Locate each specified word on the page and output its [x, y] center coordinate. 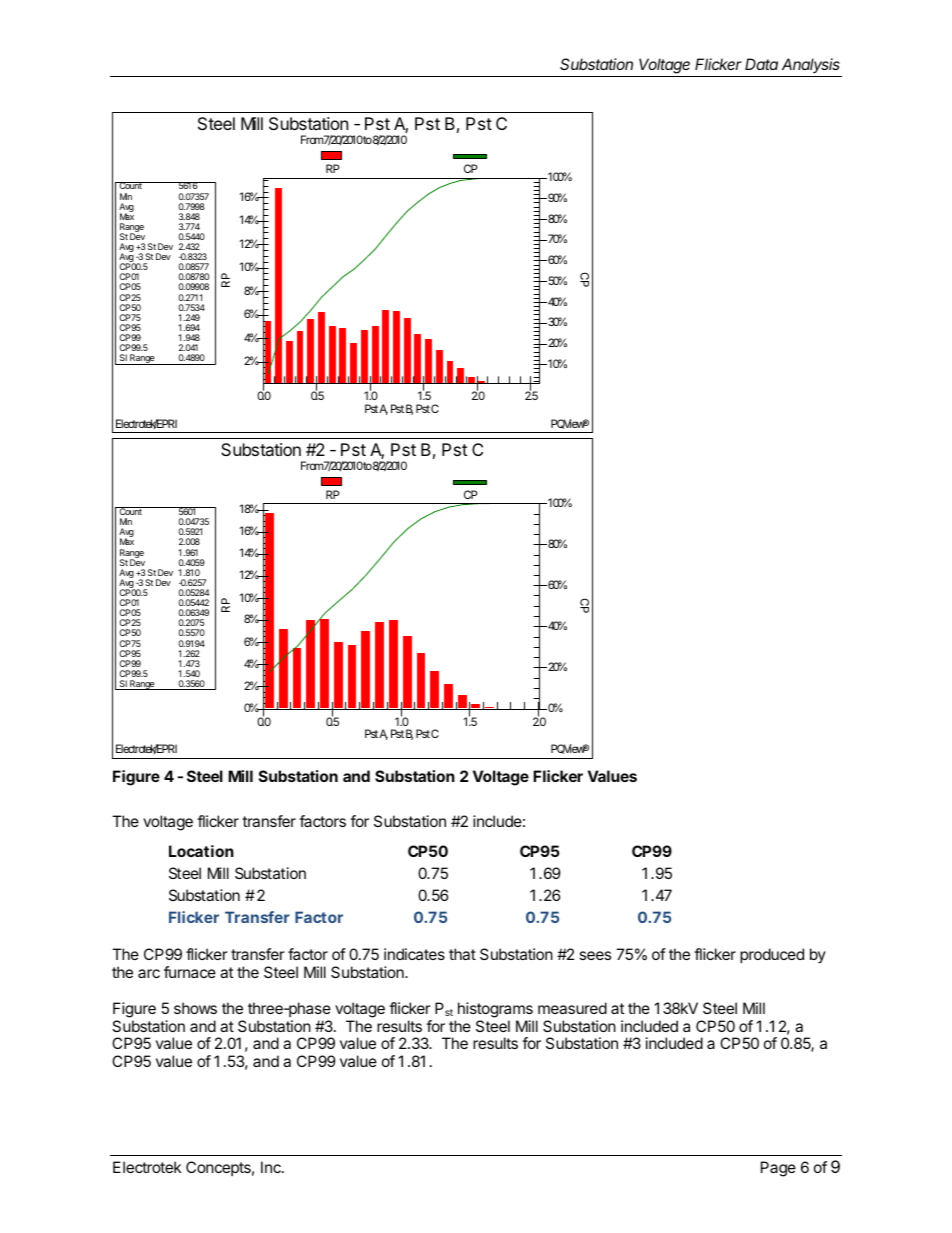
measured [572, 1008]
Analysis [811, 65]
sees [595, 955]
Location [201, 851]
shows [195, 1008]
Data [761, 64]
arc [149, 973]
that [462, 954]
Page [778, 1169]
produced [772, 955]
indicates [414, 954]
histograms [495, 1010]
